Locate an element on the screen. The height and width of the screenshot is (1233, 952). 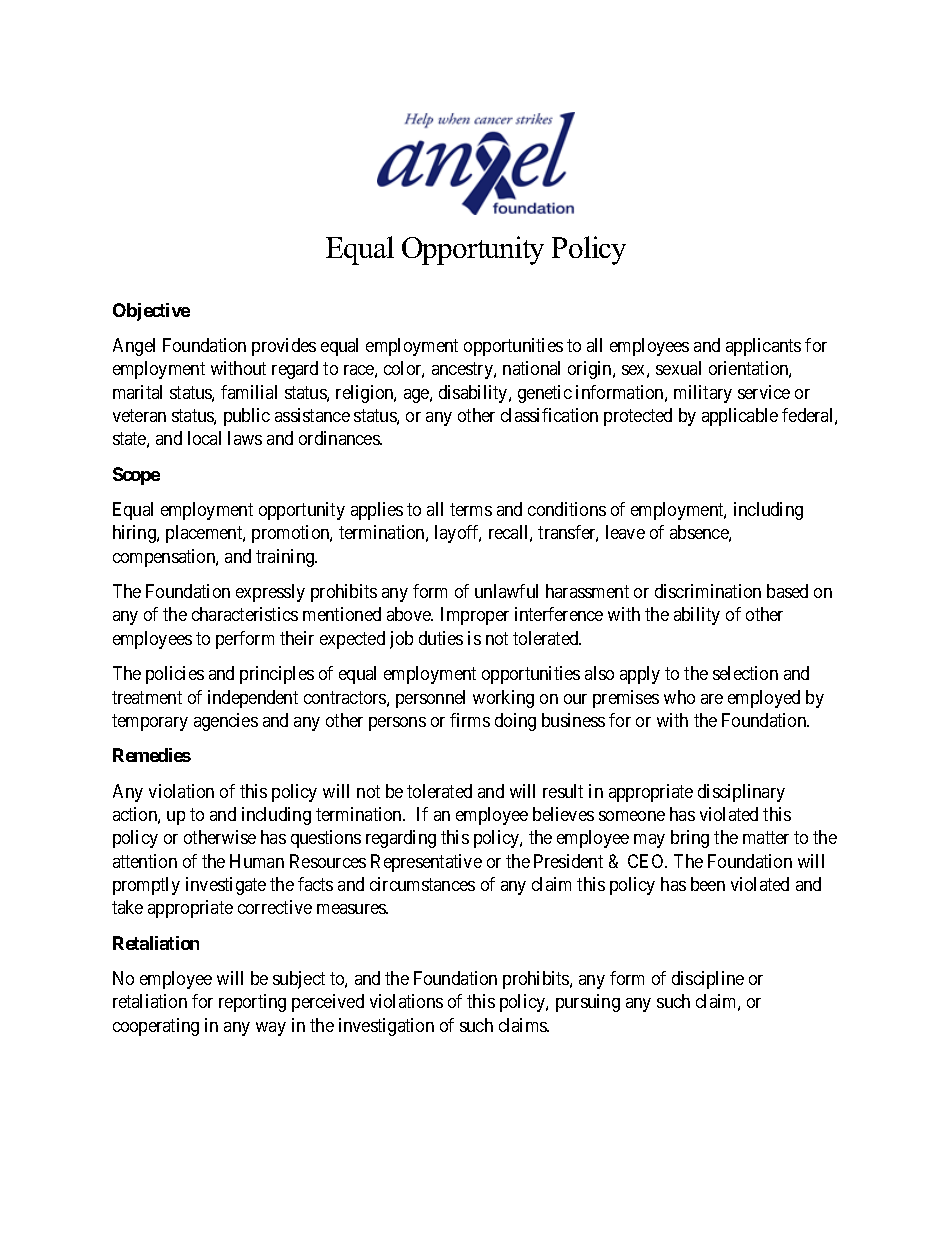
reporting is located at coordinates (252, 1003).
